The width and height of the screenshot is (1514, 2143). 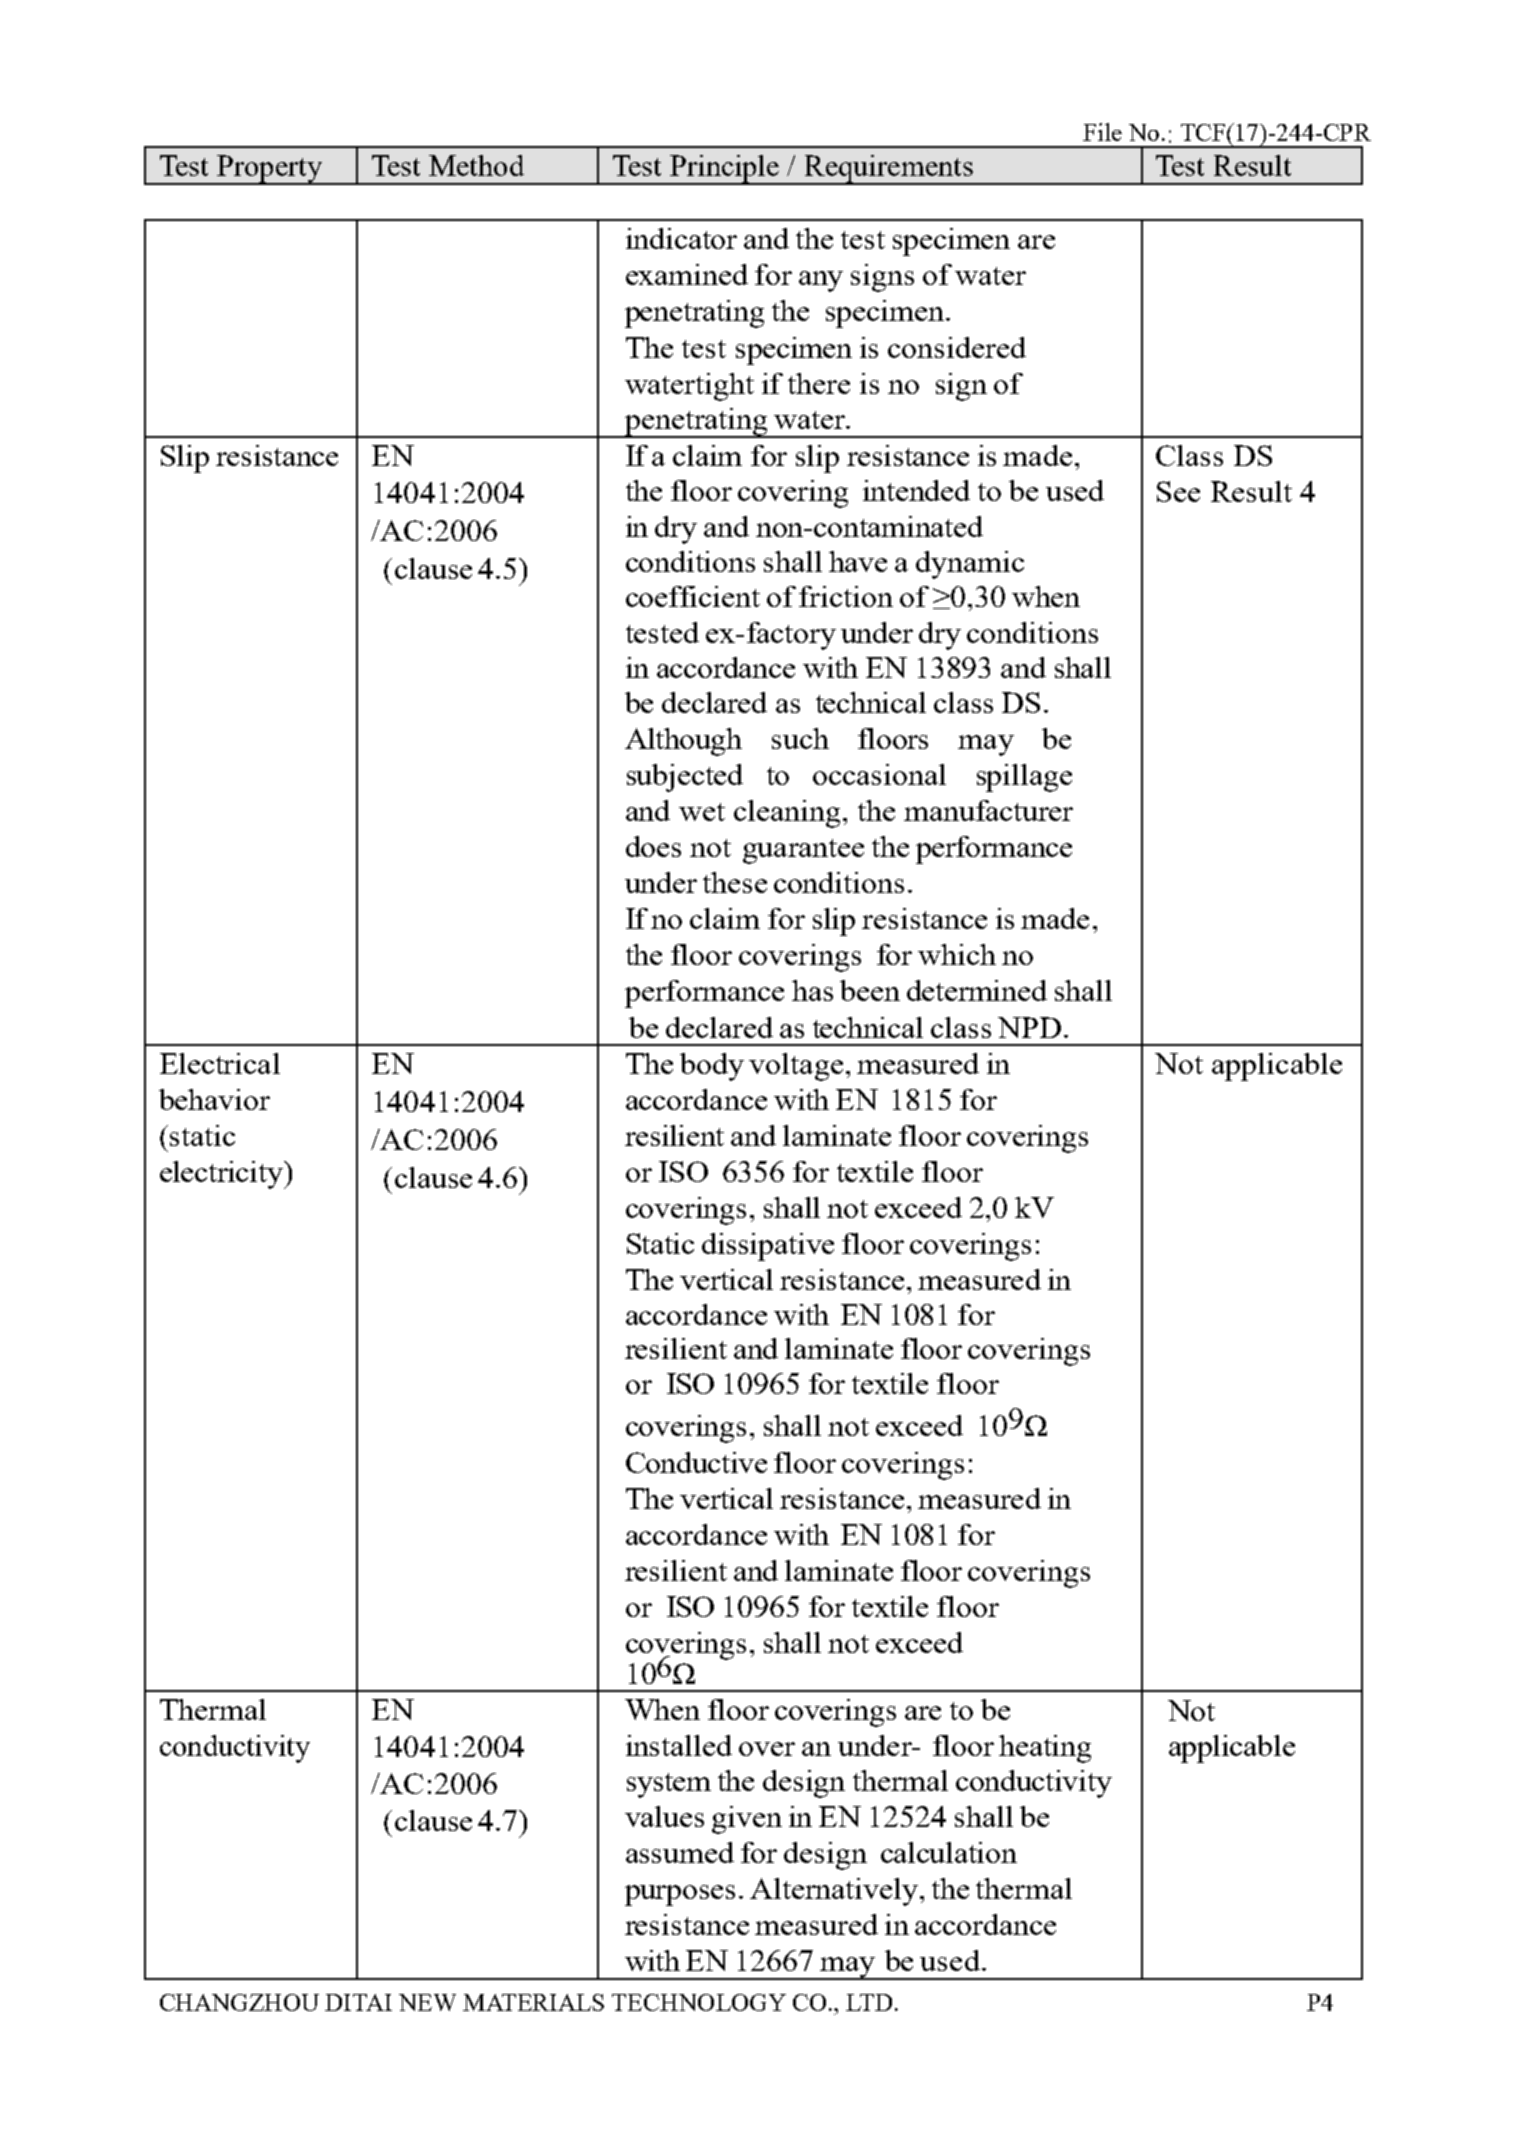 I want to click on Property, so click(x=270, y=170).
